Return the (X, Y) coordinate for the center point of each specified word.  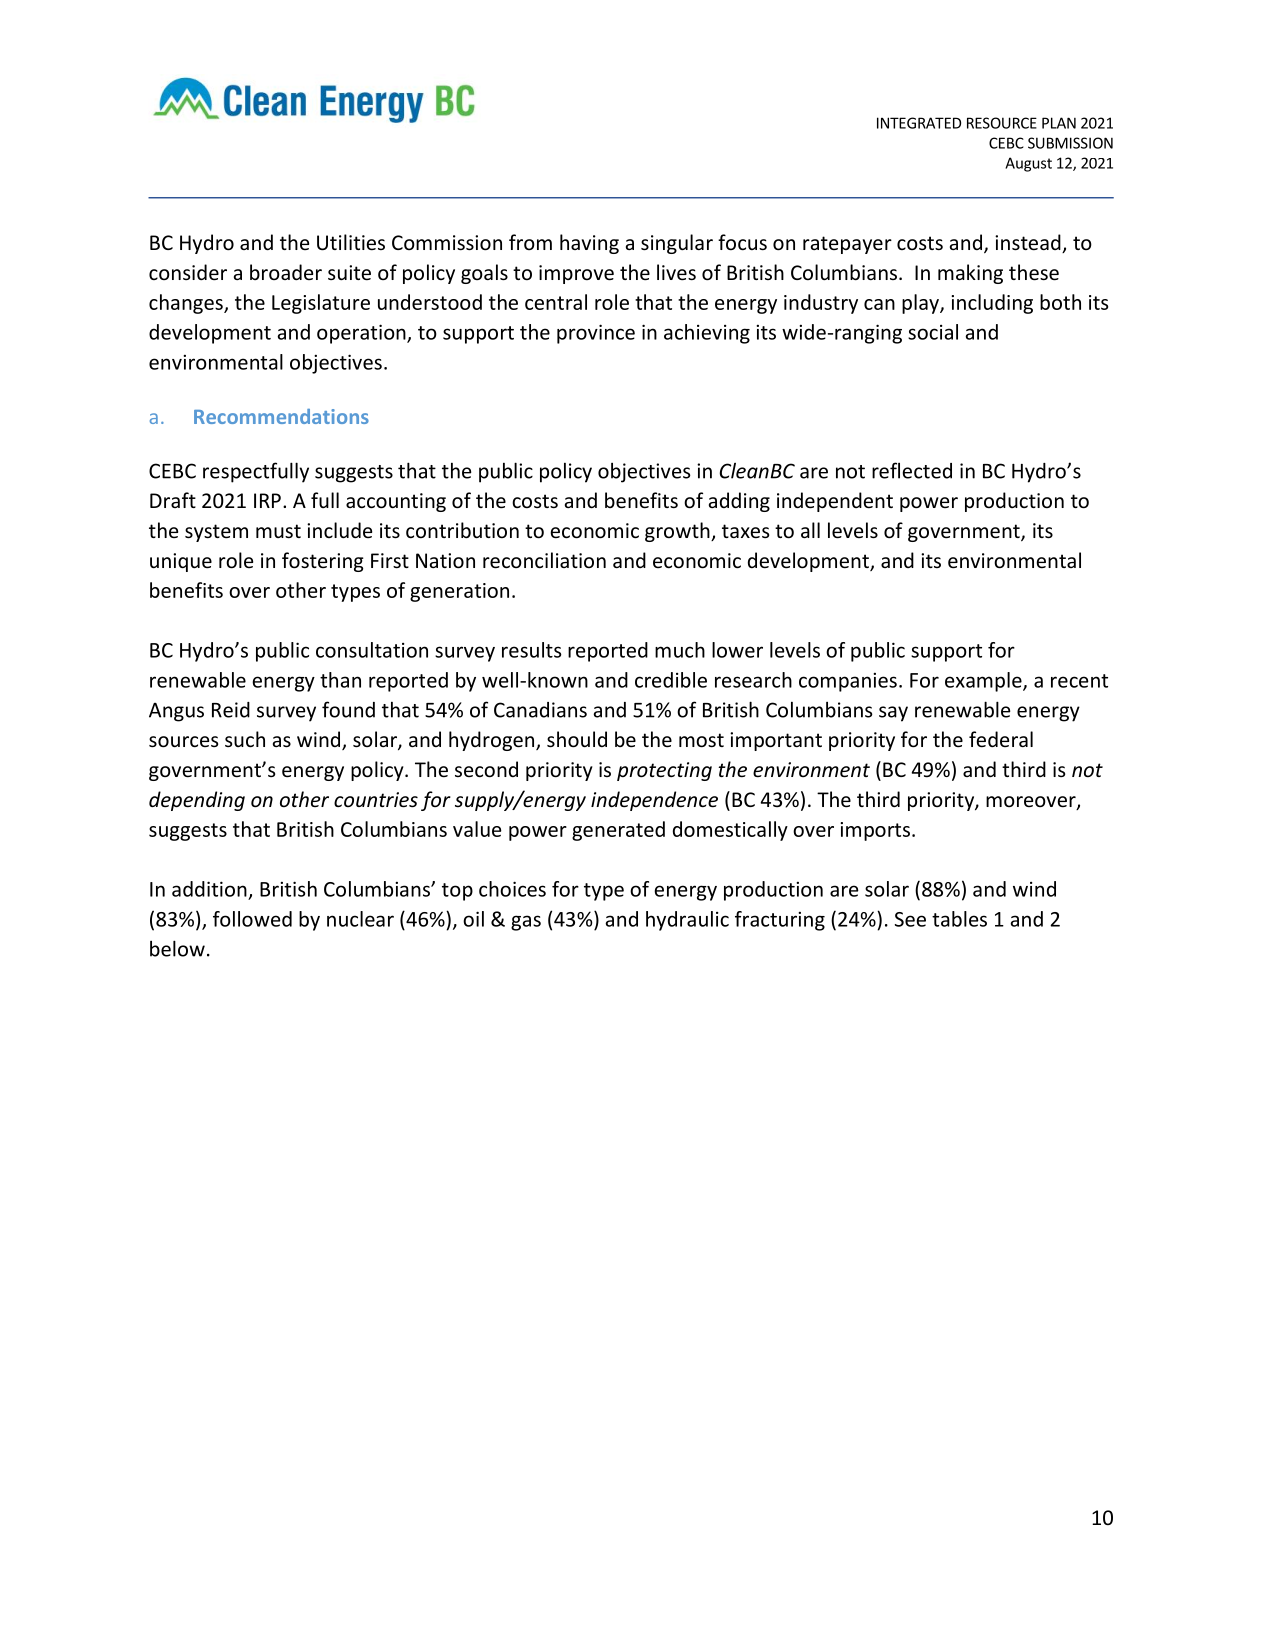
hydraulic (687, 921)
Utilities (351, 242)
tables (959, 919)
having (589, 244)
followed (252, 919)
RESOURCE (1002, 123)
